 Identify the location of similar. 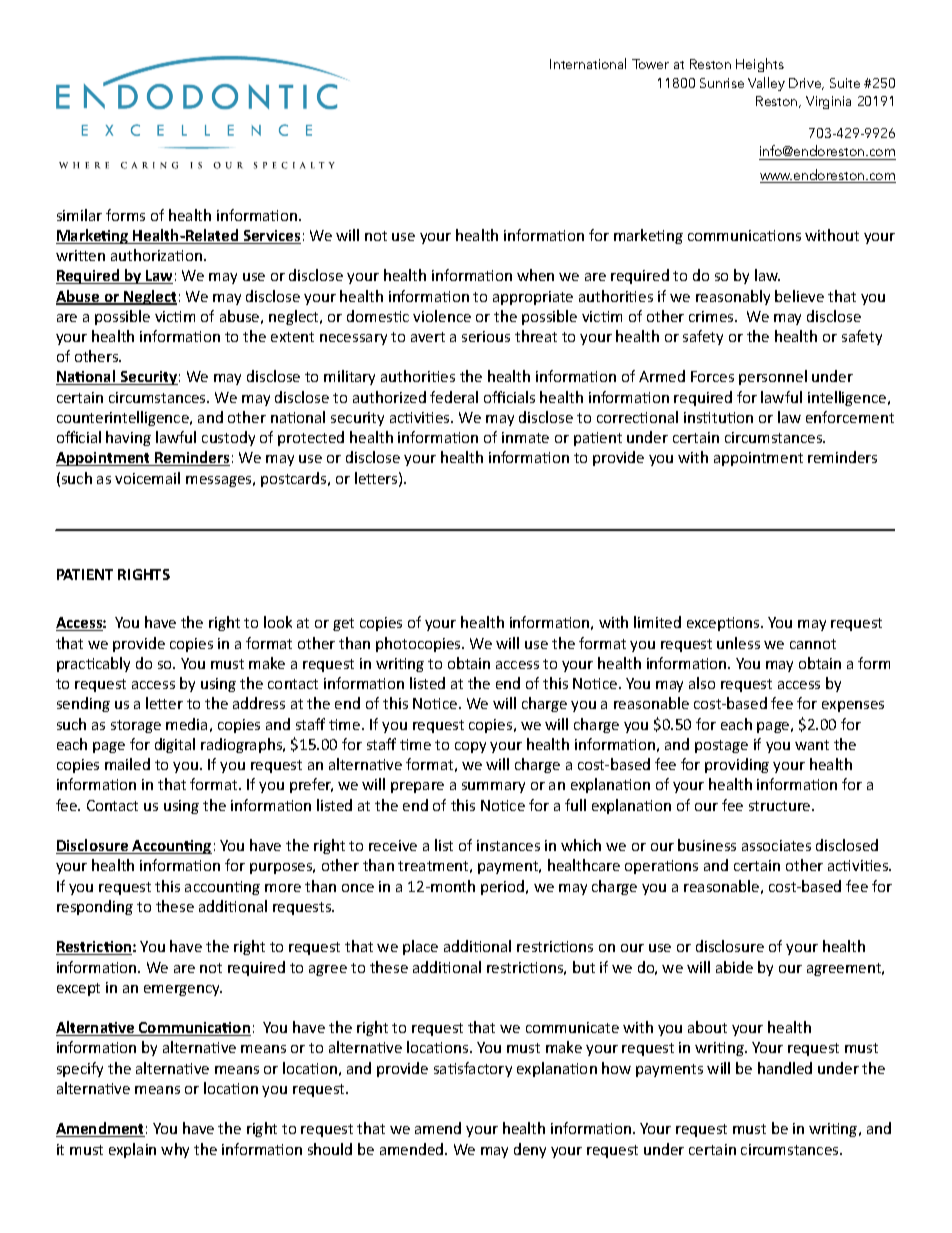
(79, 215).
